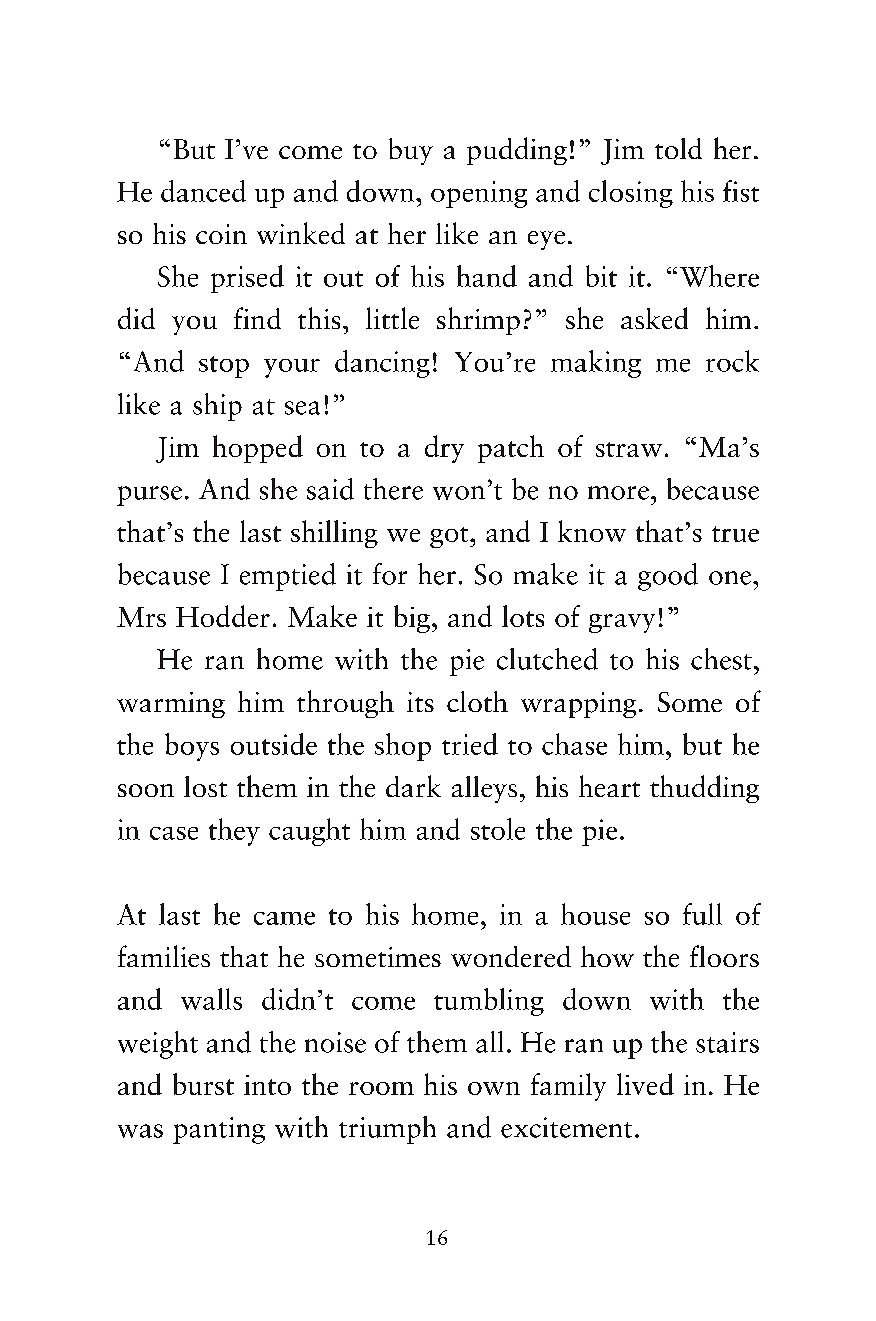  What do you see at coordinates (721, 659) in the document?
I see `chest` at bounding box center [721, 659].
